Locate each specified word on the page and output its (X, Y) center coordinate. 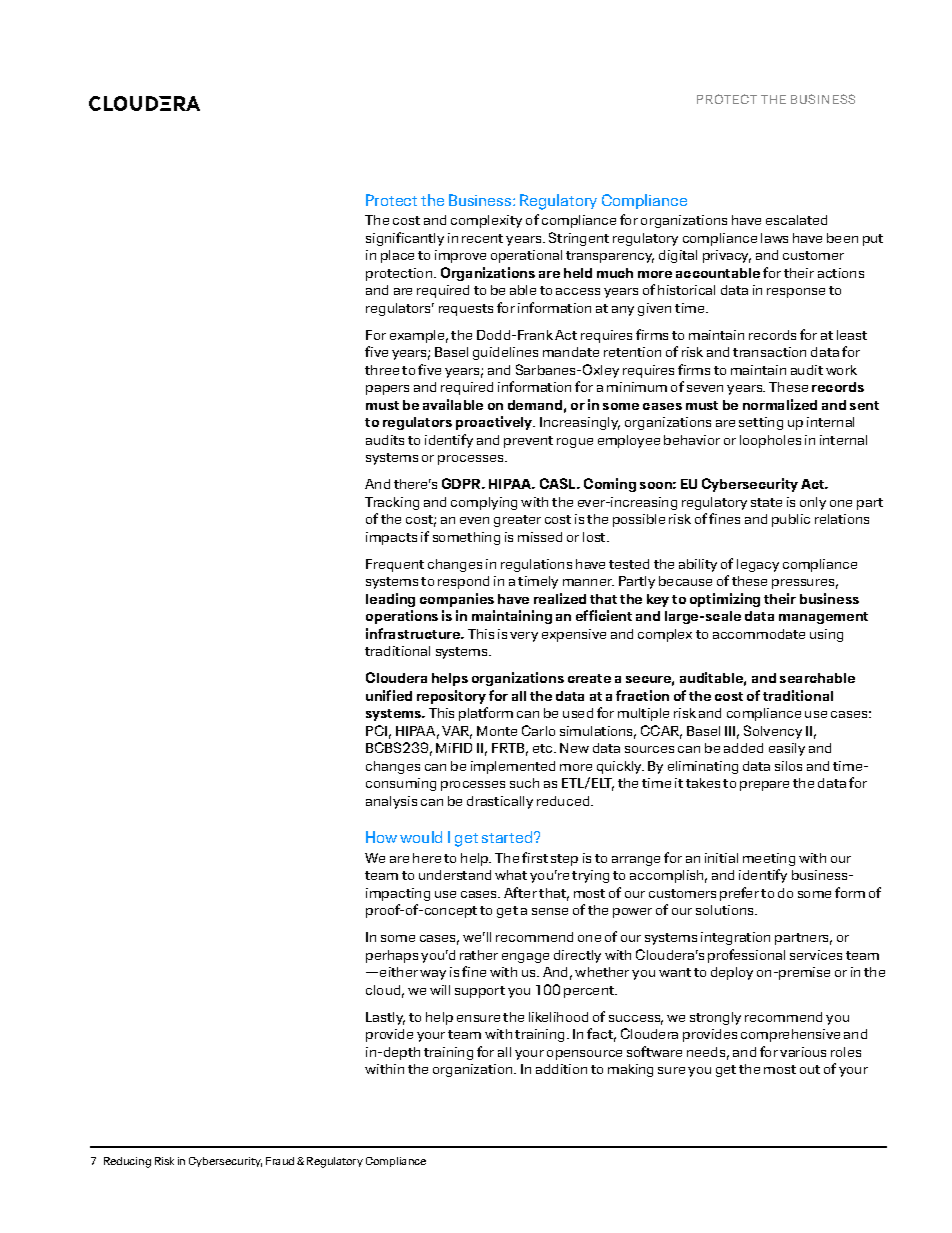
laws (774, 238)
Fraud (280, 1161)
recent (482, 238)
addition (561, 1069)
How (381, 837)
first (535, 857)
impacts (391, 538)
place (397, 256)
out (810, 1069)
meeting (769, 859)
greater (517, 521)
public (791, 520)
